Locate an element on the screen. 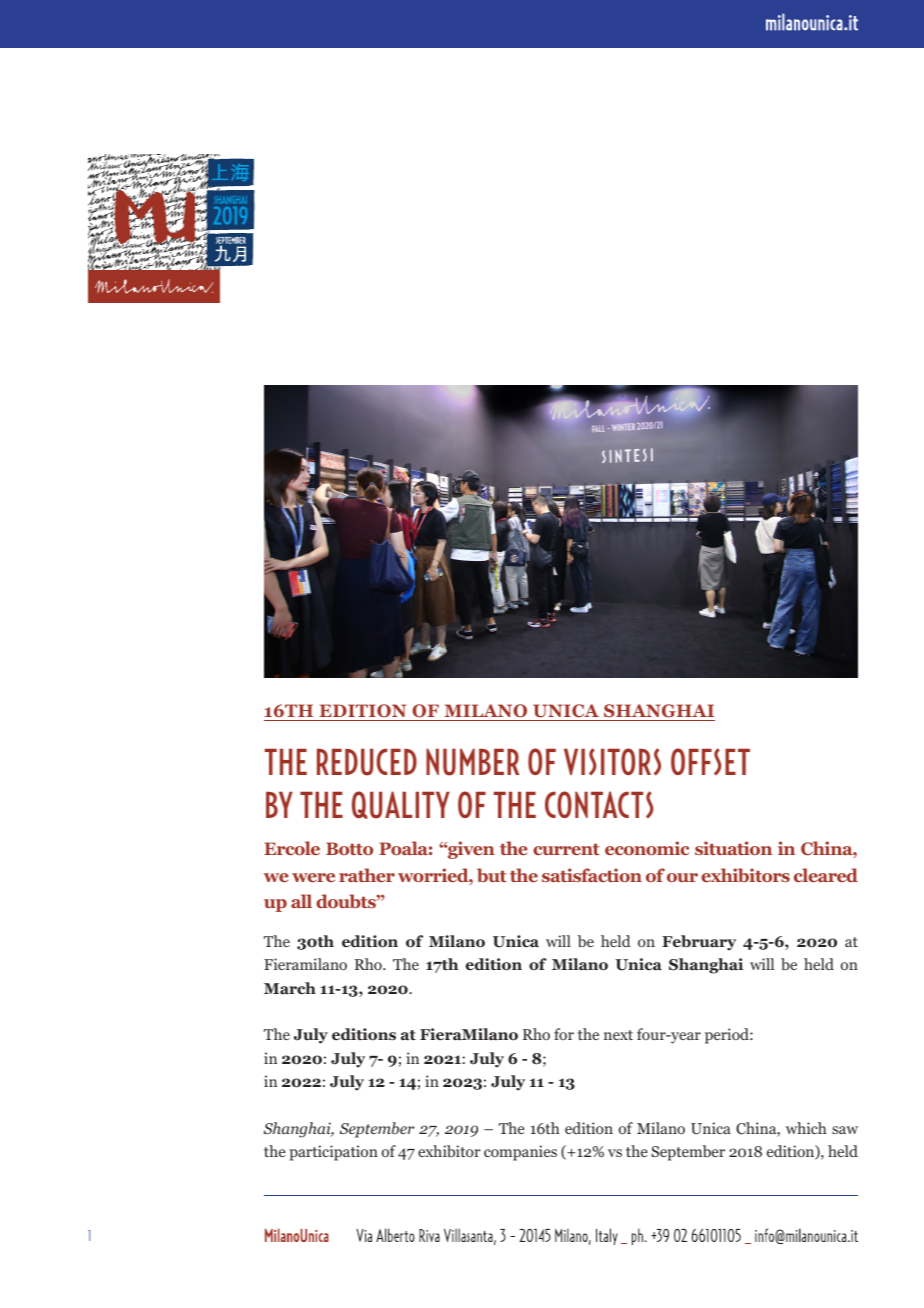 The image size is (924, 1308). companies is located at coordinates (520, 1153).
